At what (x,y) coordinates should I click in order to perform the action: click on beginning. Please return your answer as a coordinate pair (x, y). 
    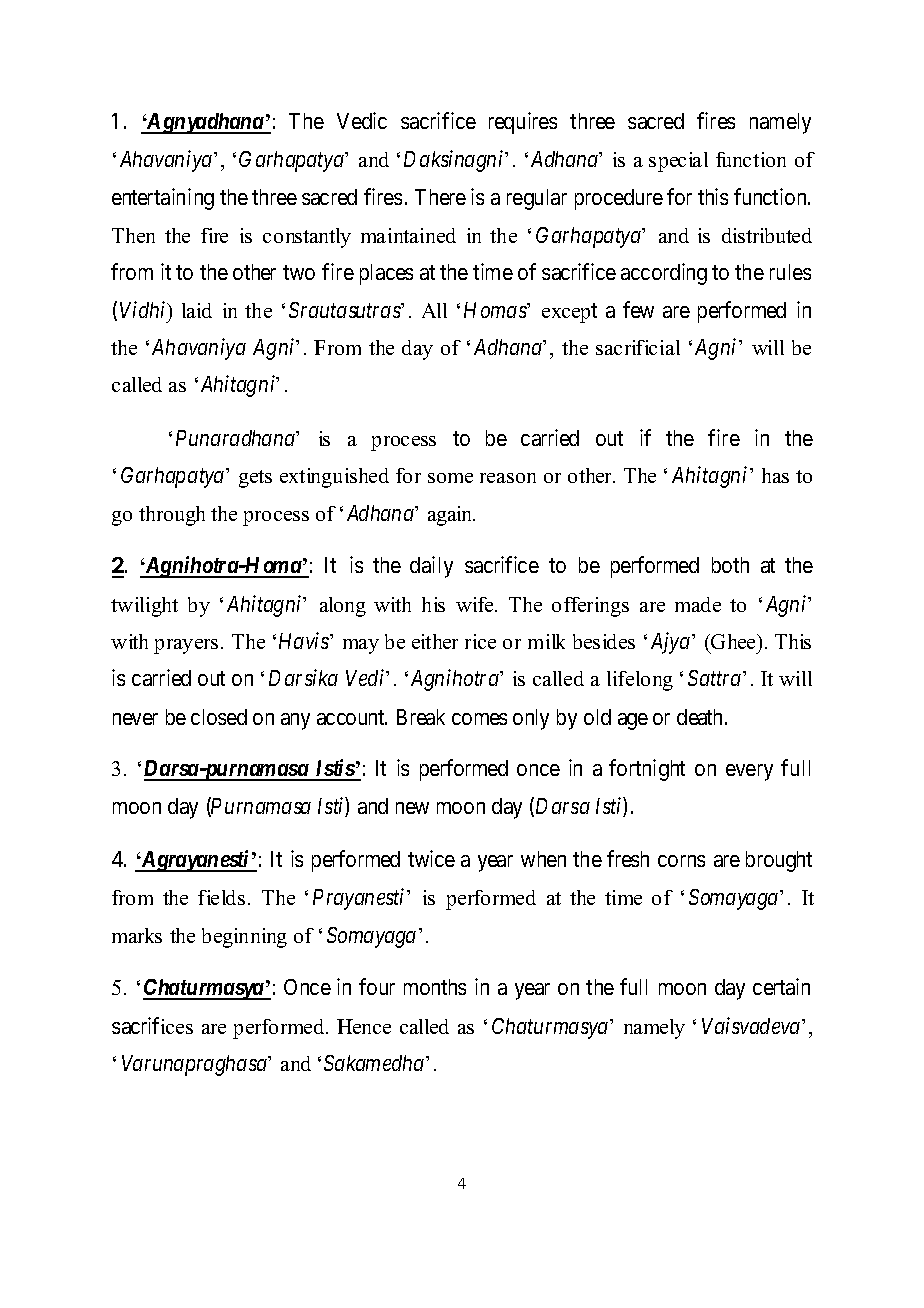
    Looking at the image, I should click on (244, 938).
